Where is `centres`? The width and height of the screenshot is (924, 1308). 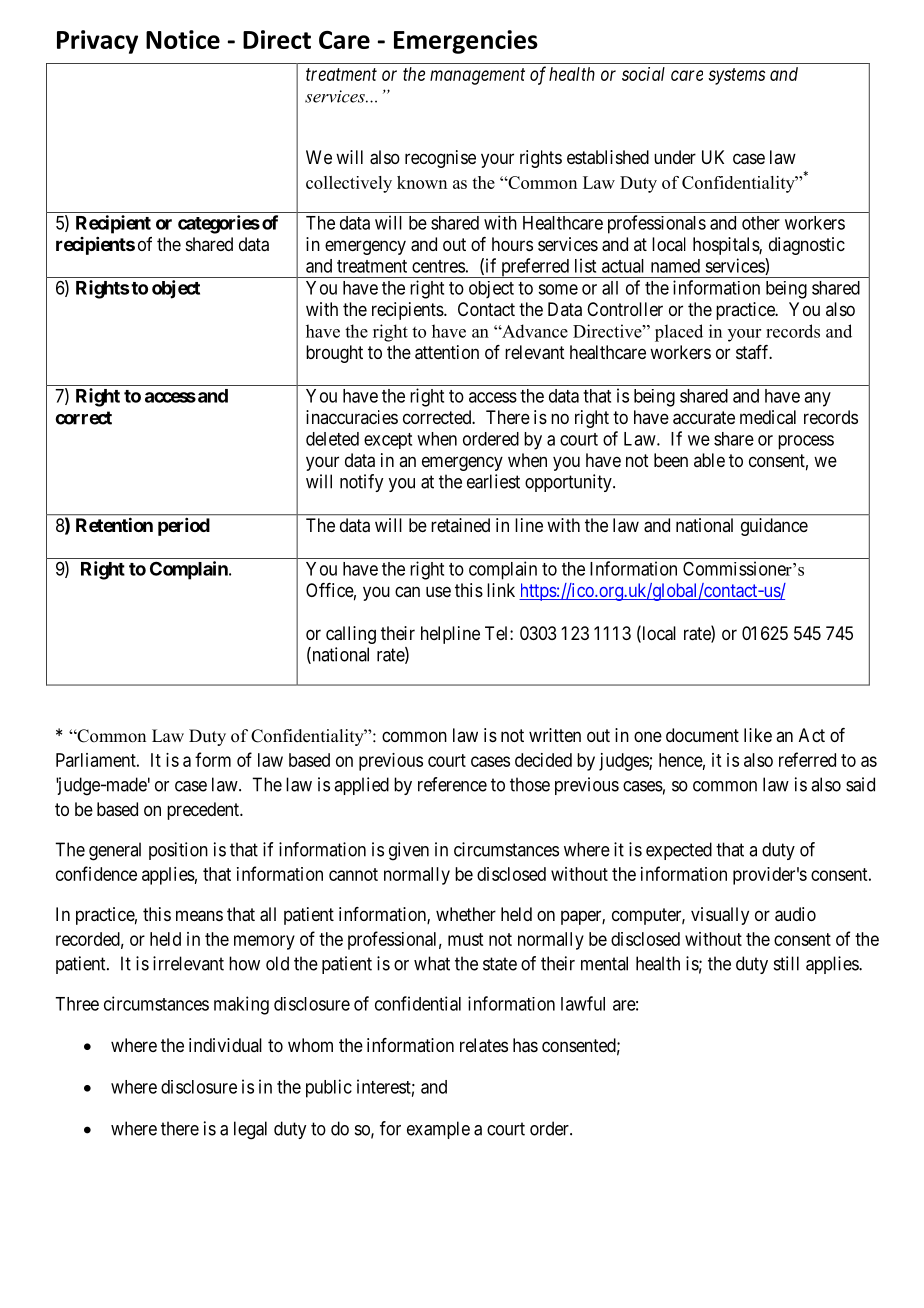 centres is located at coordinates (438, 266).
